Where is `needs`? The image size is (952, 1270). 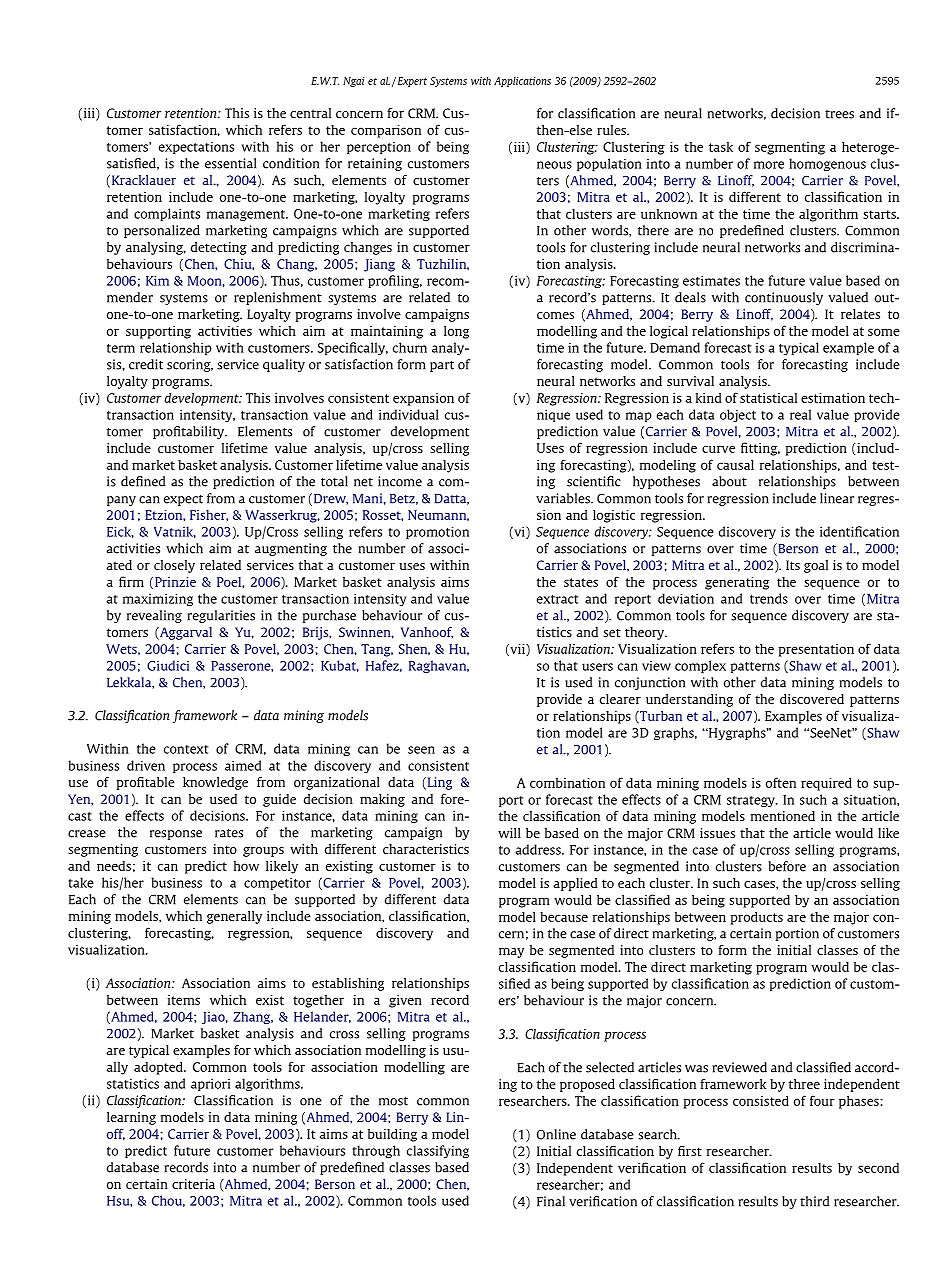 needs is located at coordinates (114, 866).
